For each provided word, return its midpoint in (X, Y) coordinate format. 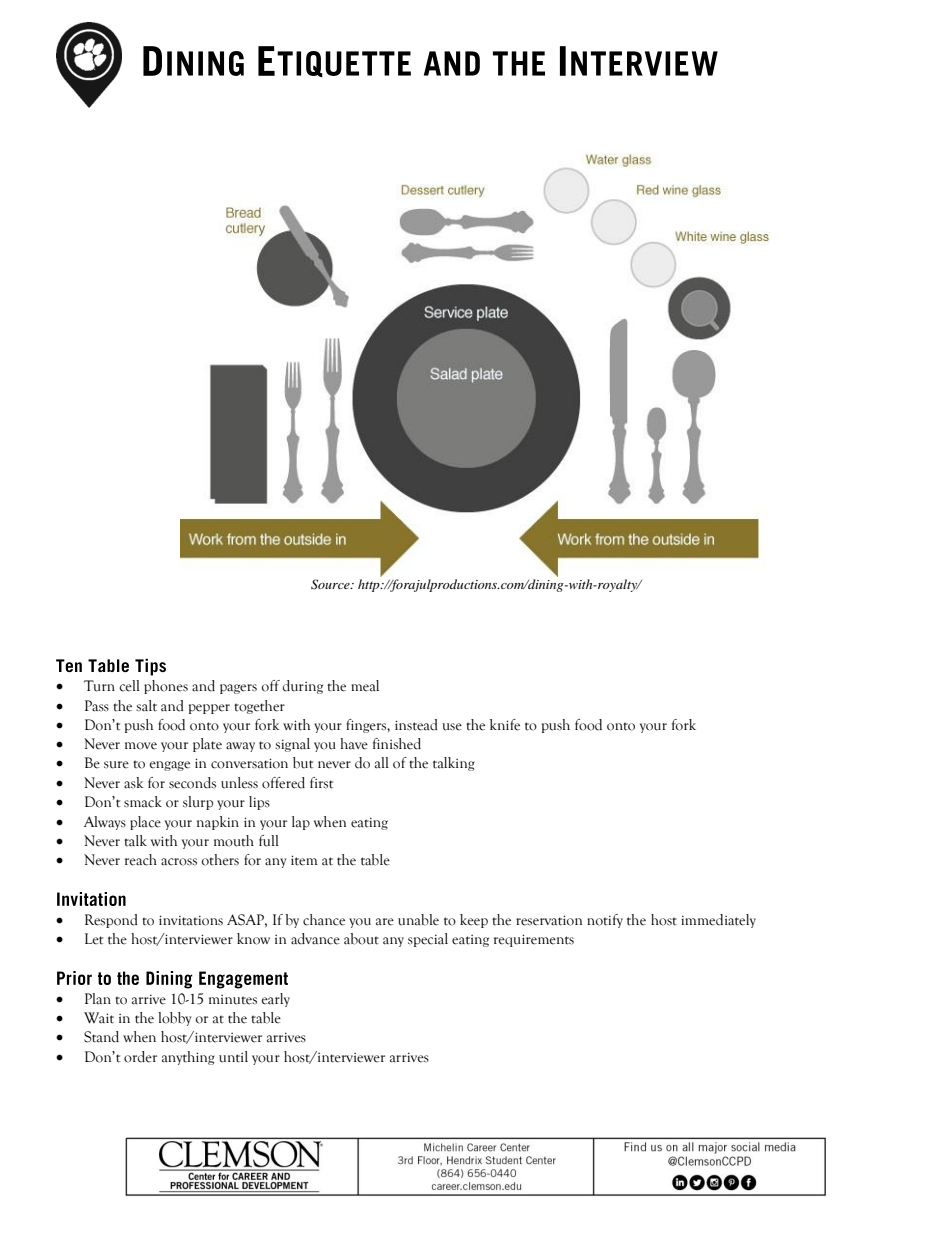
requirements (534, 940)
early (275, 1000)
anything (188, 1058)
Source (331, 584)
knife (505, 725)
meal (365, 686)
